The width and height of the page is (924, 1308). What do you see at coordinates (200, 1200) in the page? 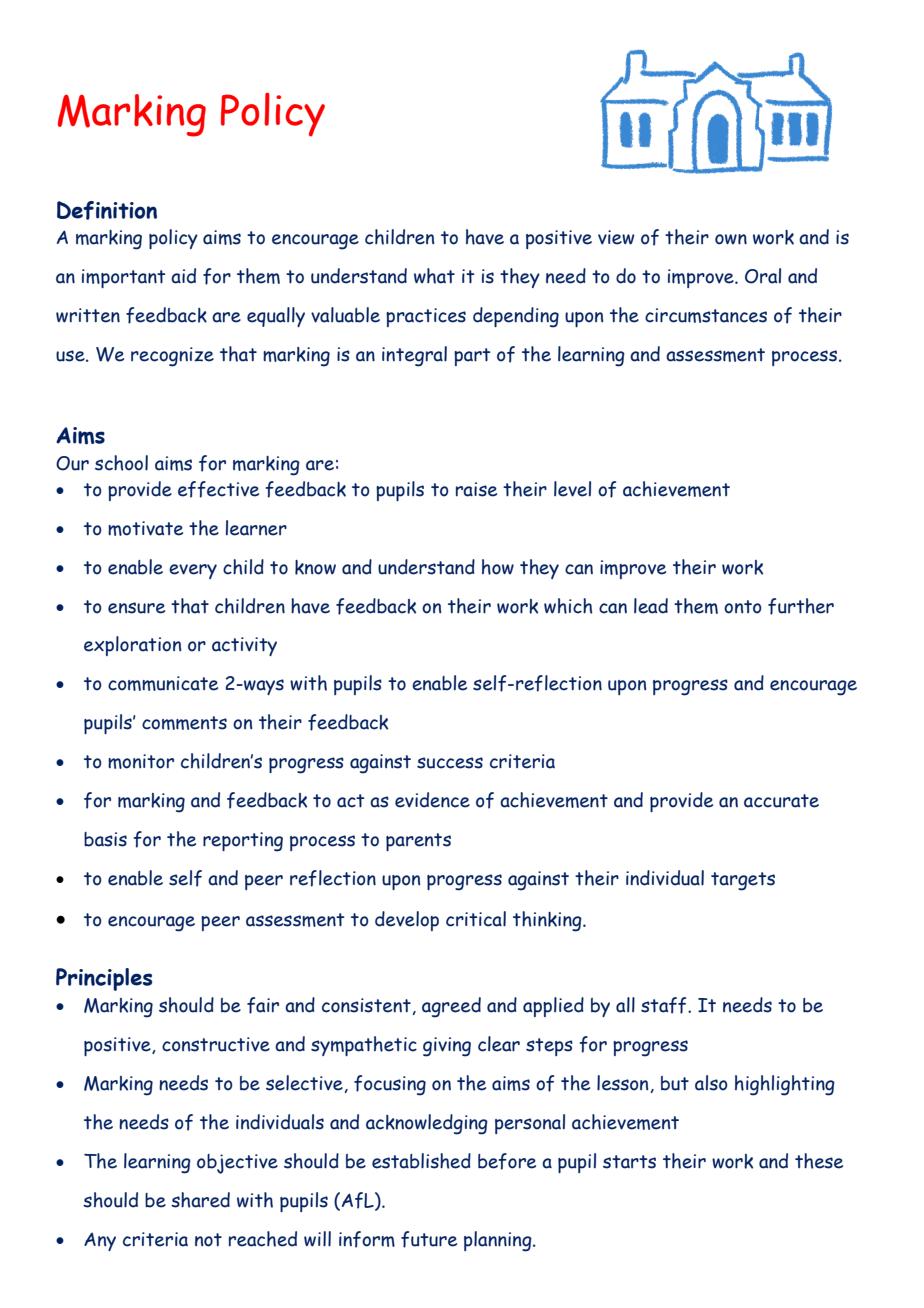
I see `shared` at bounding box center [200, 1200].
